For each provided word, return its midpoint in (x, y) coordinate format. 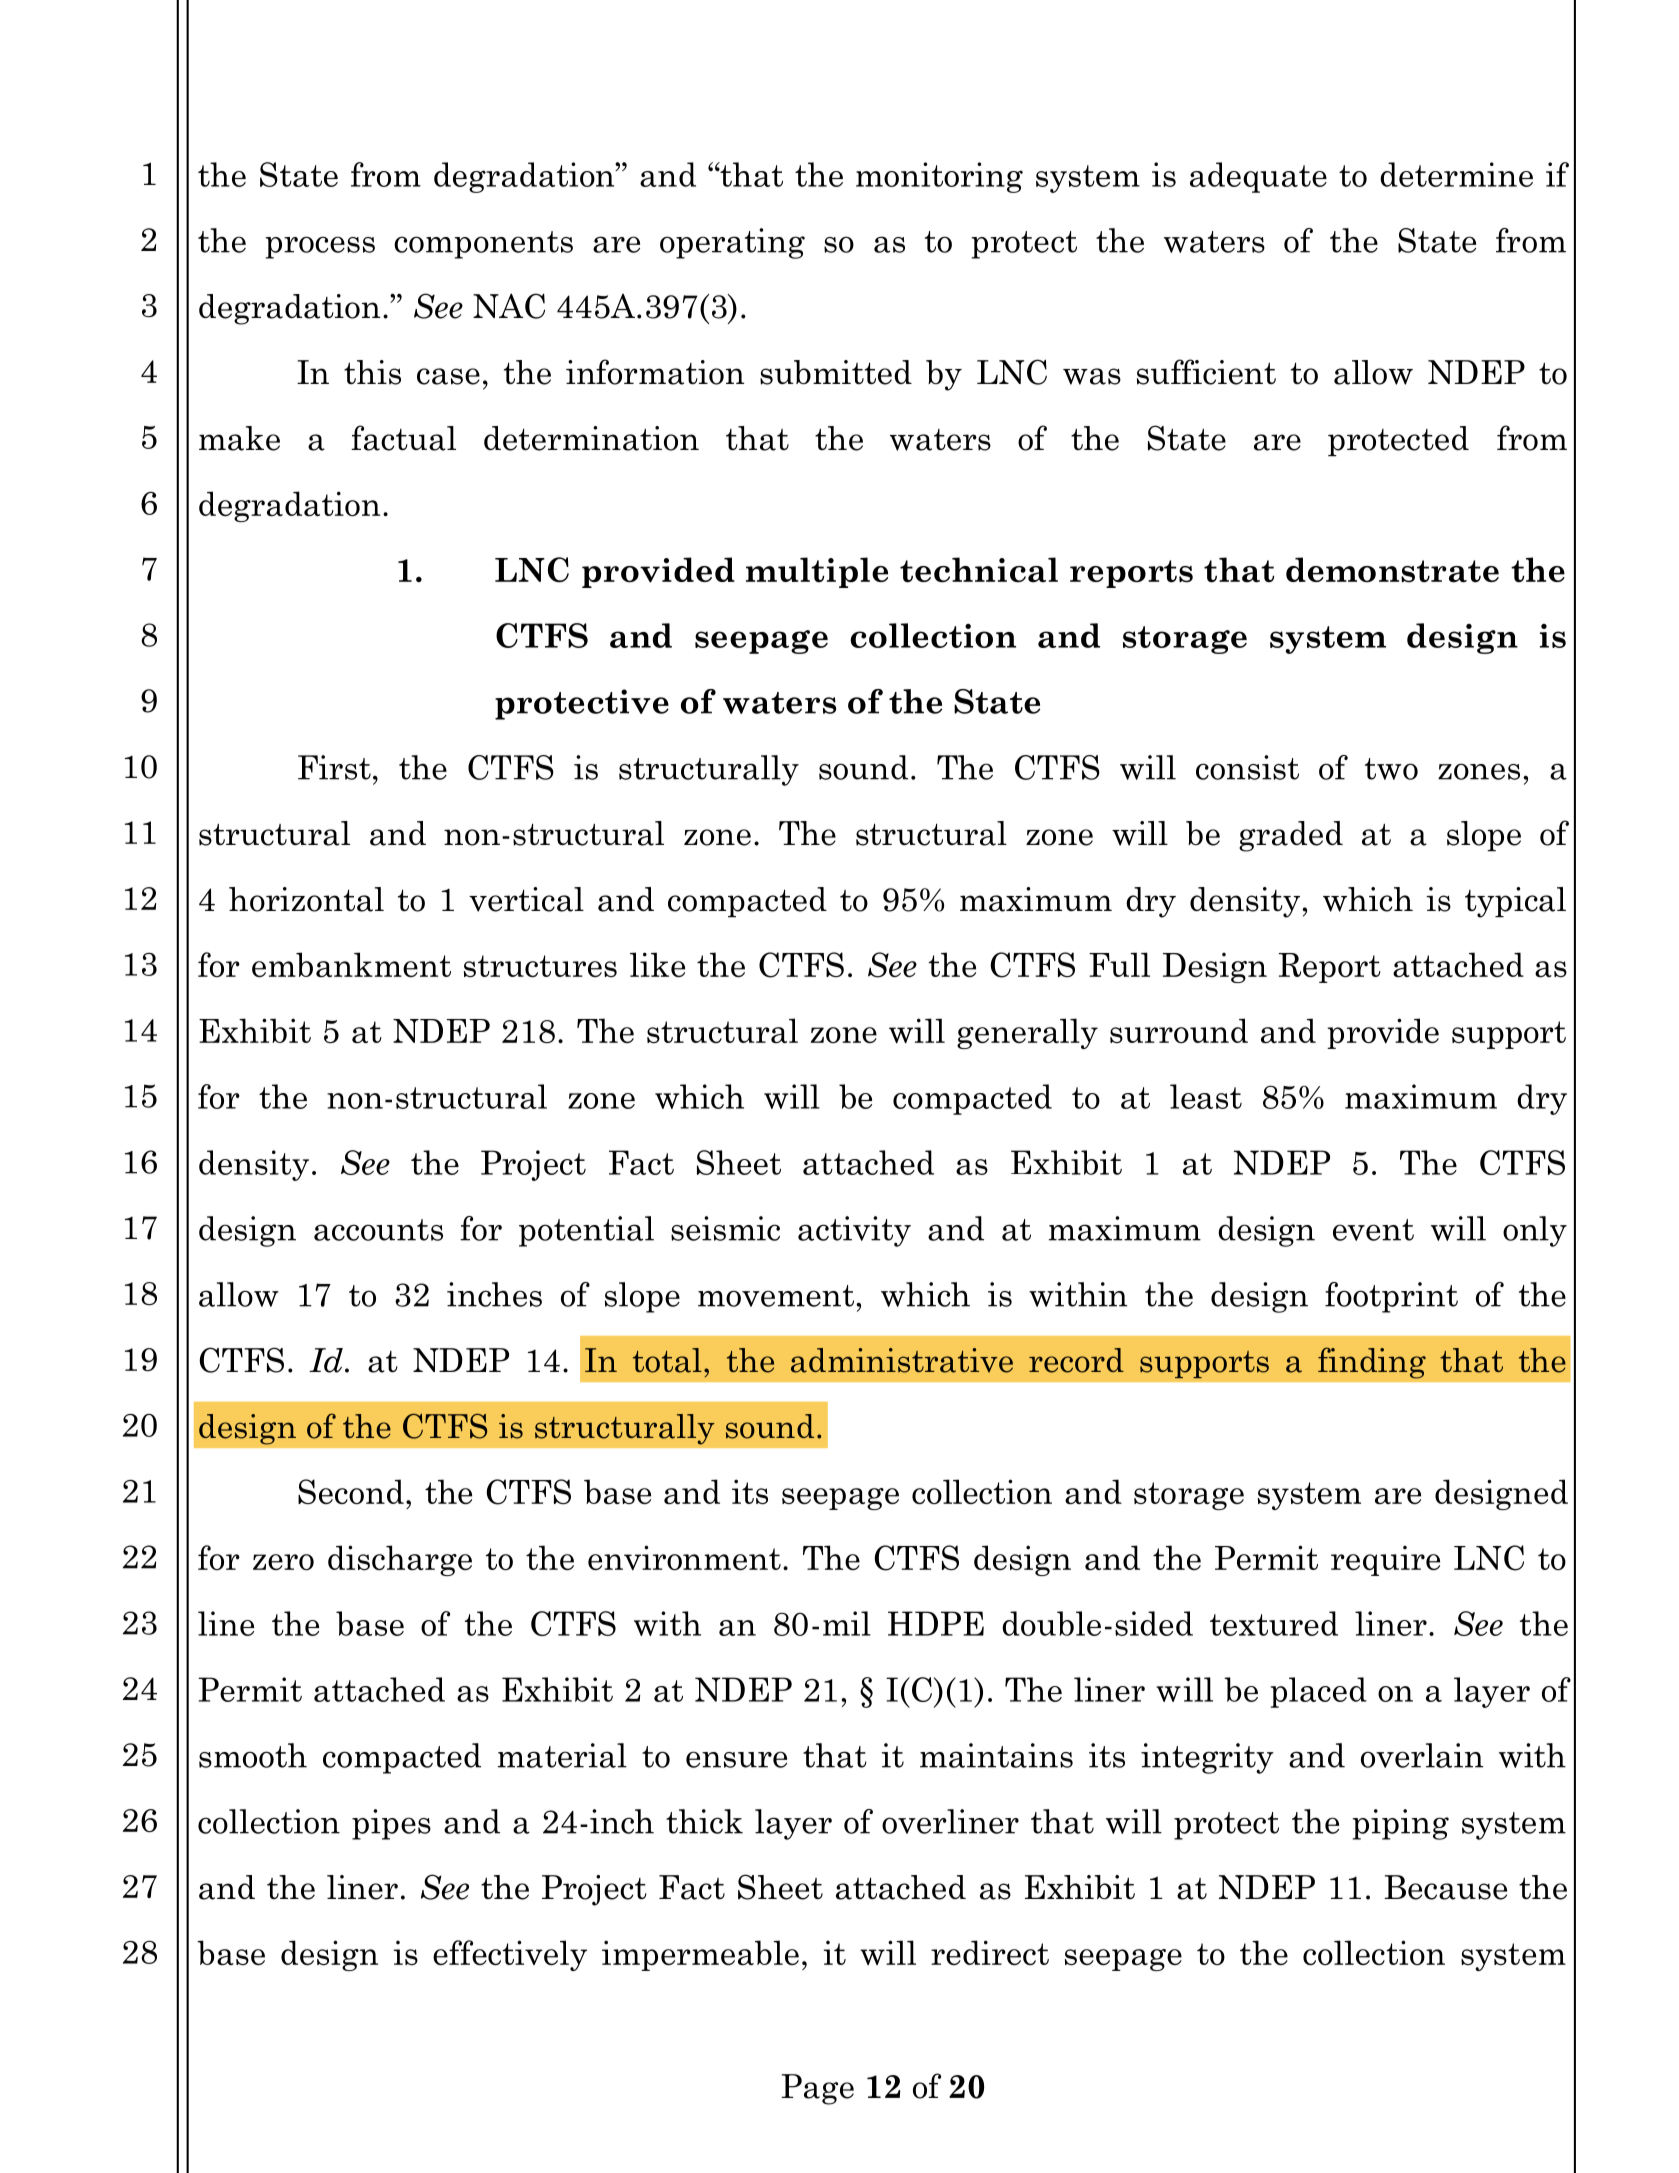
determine (1456, 174)
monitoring (939, 177)
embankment (351, 964)
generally (1027, 1033)
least (1206, 1096)
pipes (391, 1824)
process (320, 247)
